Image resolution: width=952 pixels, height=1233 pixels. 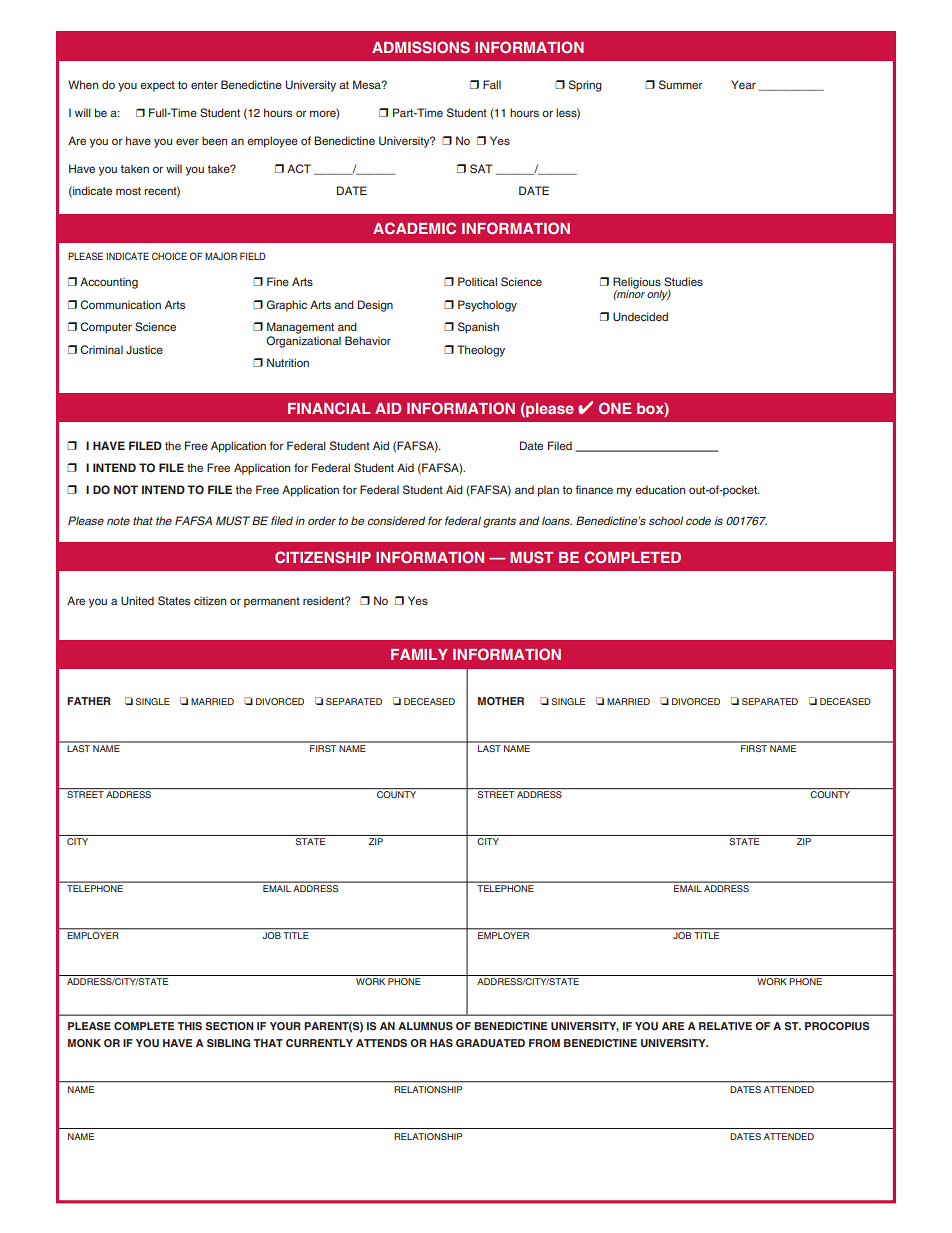 What do you see at coordinates (425, 1026) in the screenshot?
I see `ALUMNUS` at bounding box center [425, 1026].
